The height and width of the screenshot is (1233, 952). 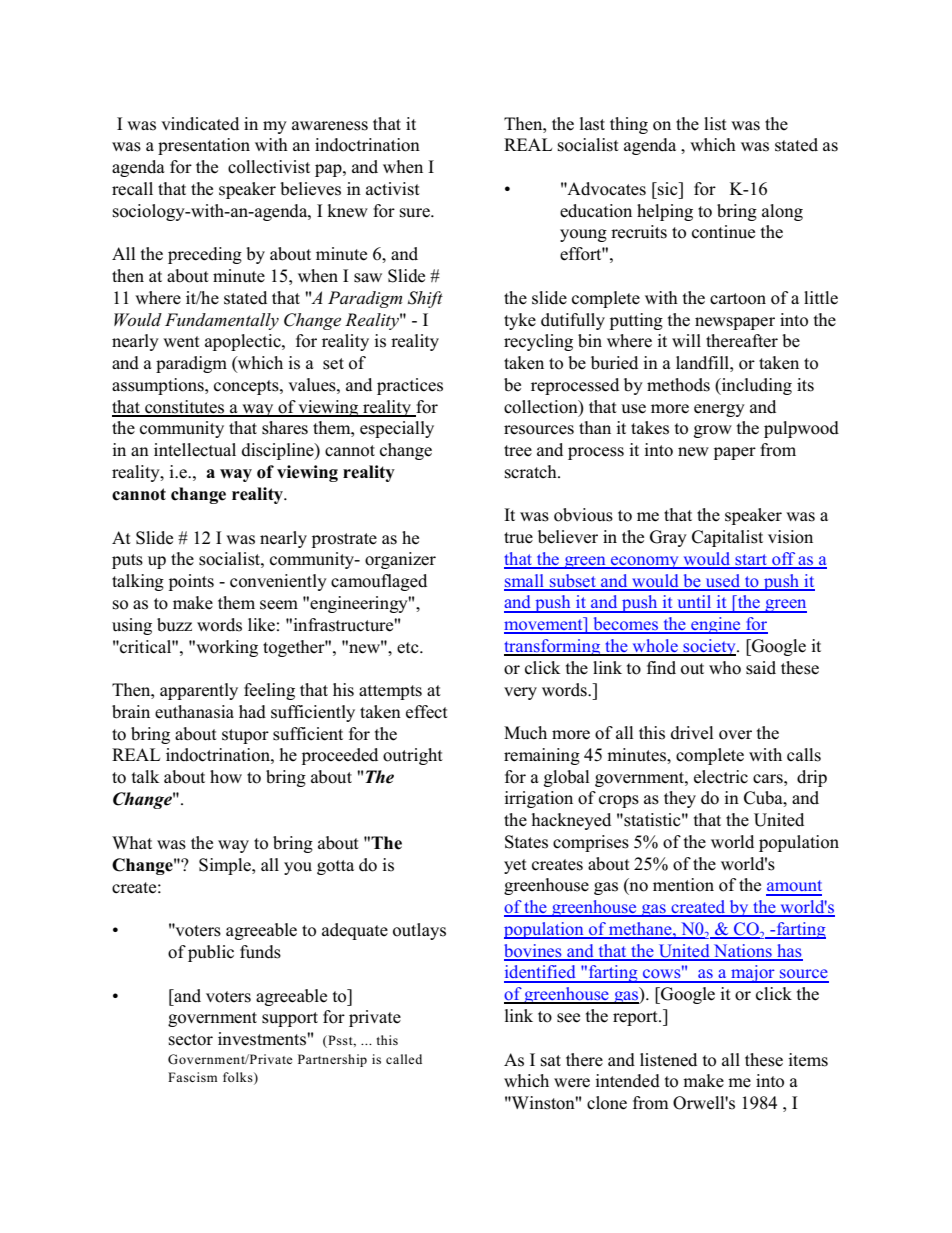 What do you see at coordinates (195, 450) in the screenshot?
I see `intellectual` at bounding box center [195, 450].
